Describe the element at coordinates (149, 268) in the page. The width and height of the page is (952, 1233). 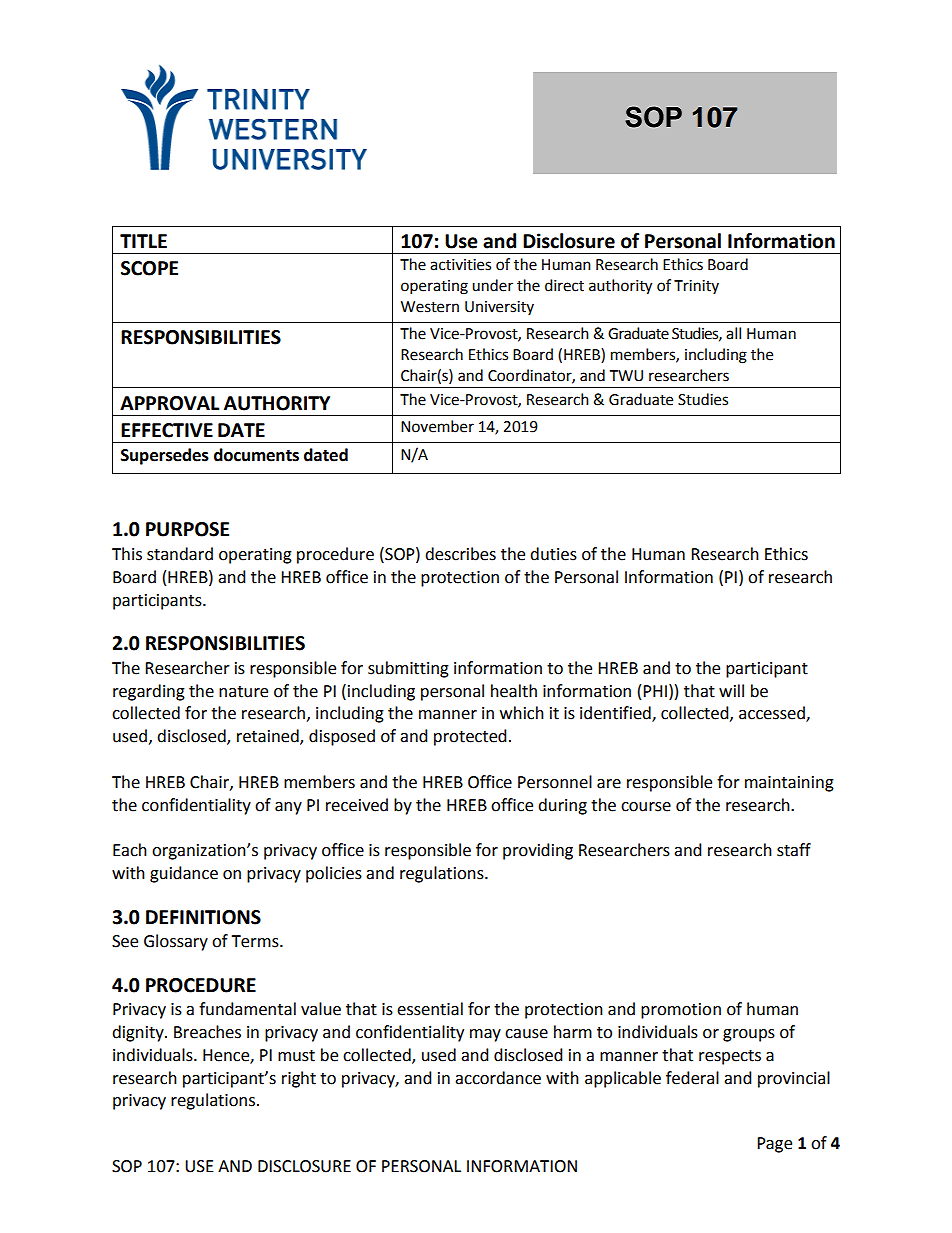
I see `SCOPE` at that location.
